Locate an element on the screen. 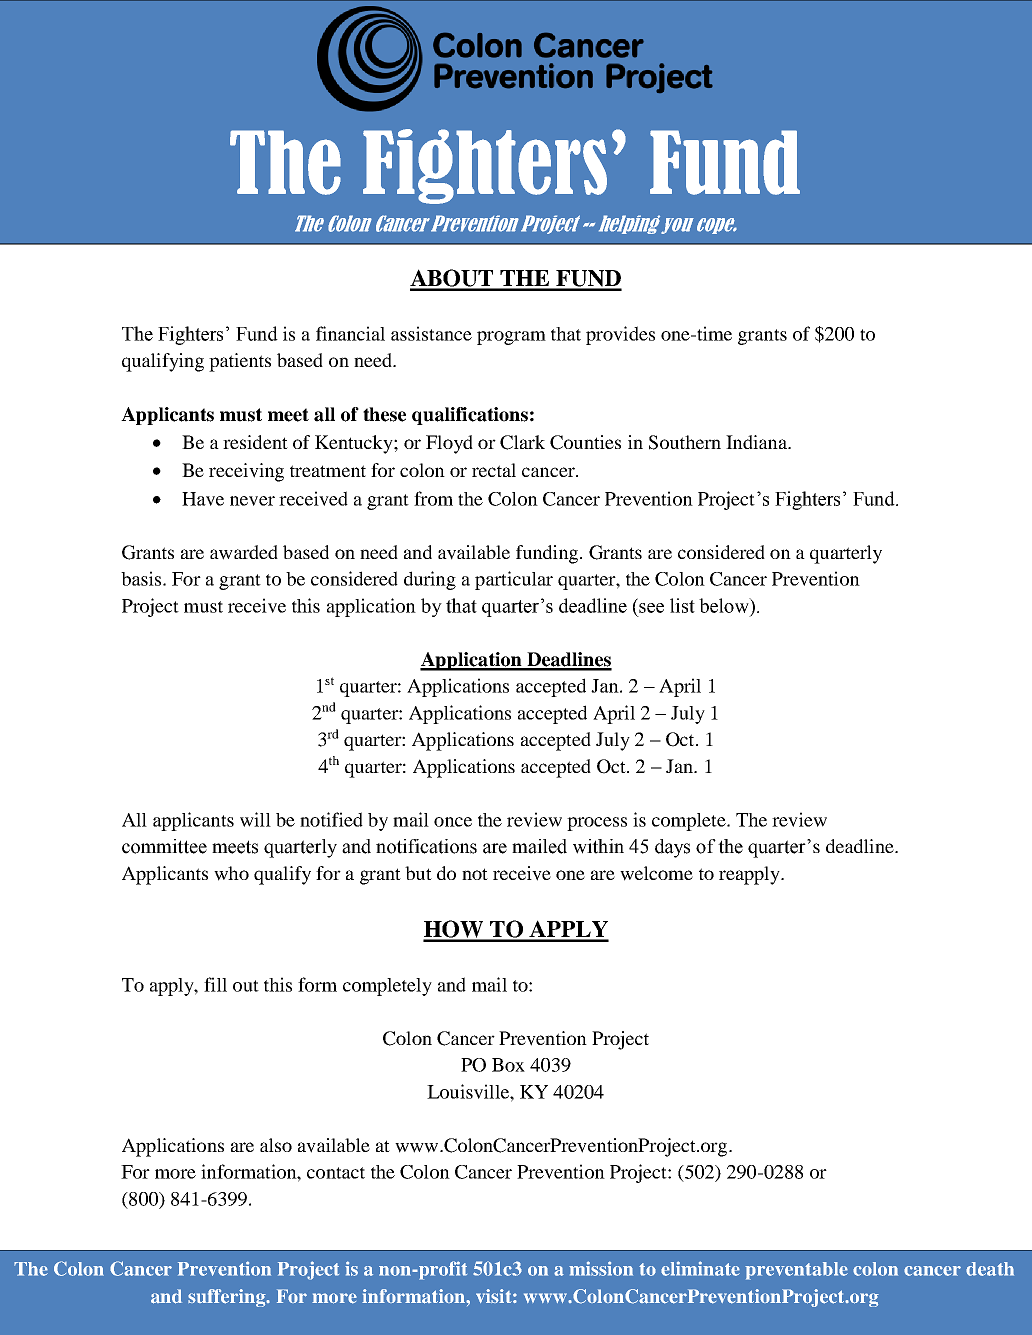 Image resolution: width=1032 pixels, height=1335 pixels. fill is located at coordinates (215, 984).
